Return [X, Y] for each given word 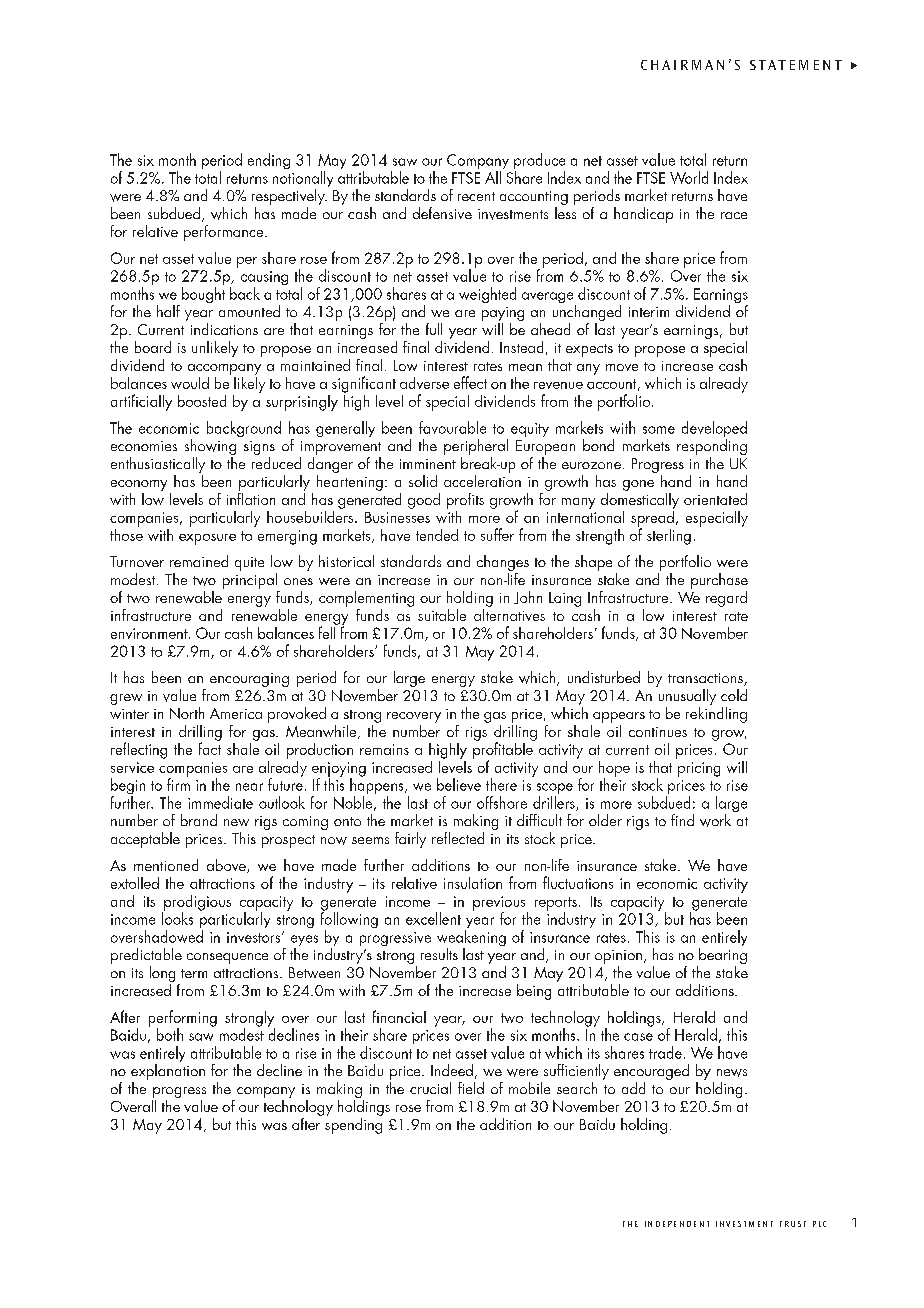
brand [199, 820]
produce [539, 162]
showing [210, 448]
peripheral [476, 448]
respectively [289, 198]
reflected [458, 838]
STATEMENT [796, 65]
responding [712, 448]
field [471, 1088]
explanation [168, 1073]
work [715, 820]
